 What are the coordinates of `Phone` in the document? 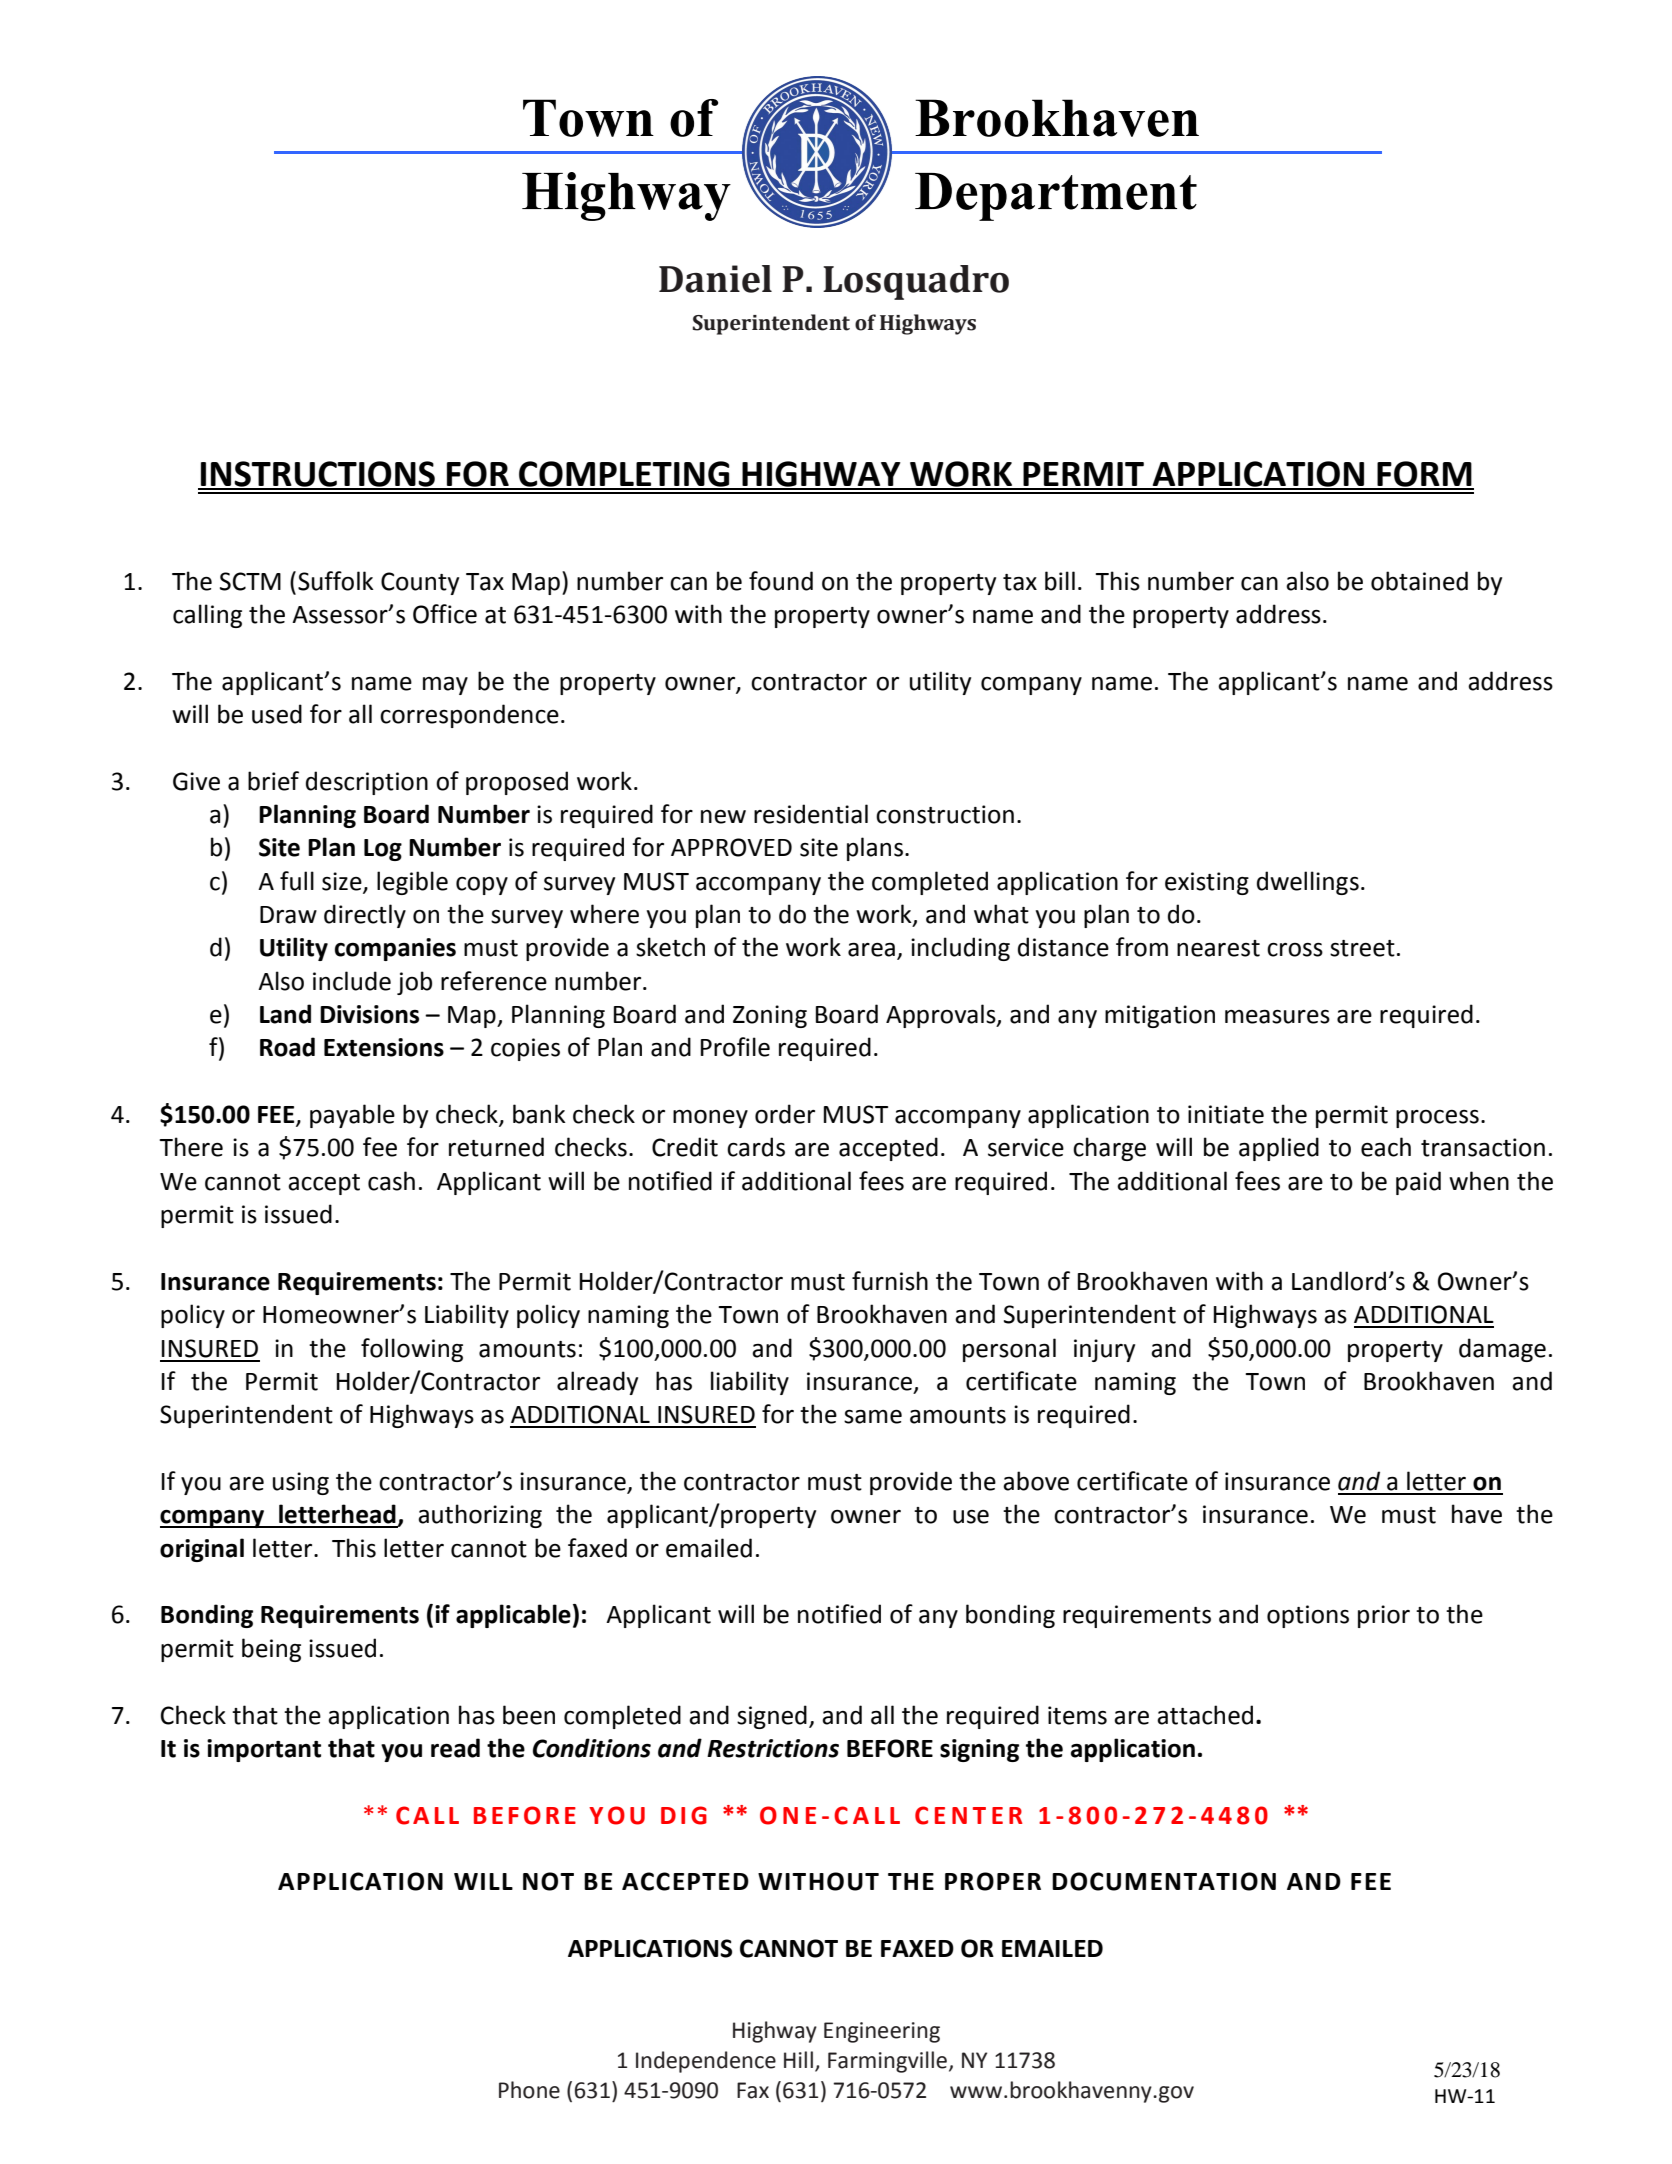 It's located at (529, 2090).
